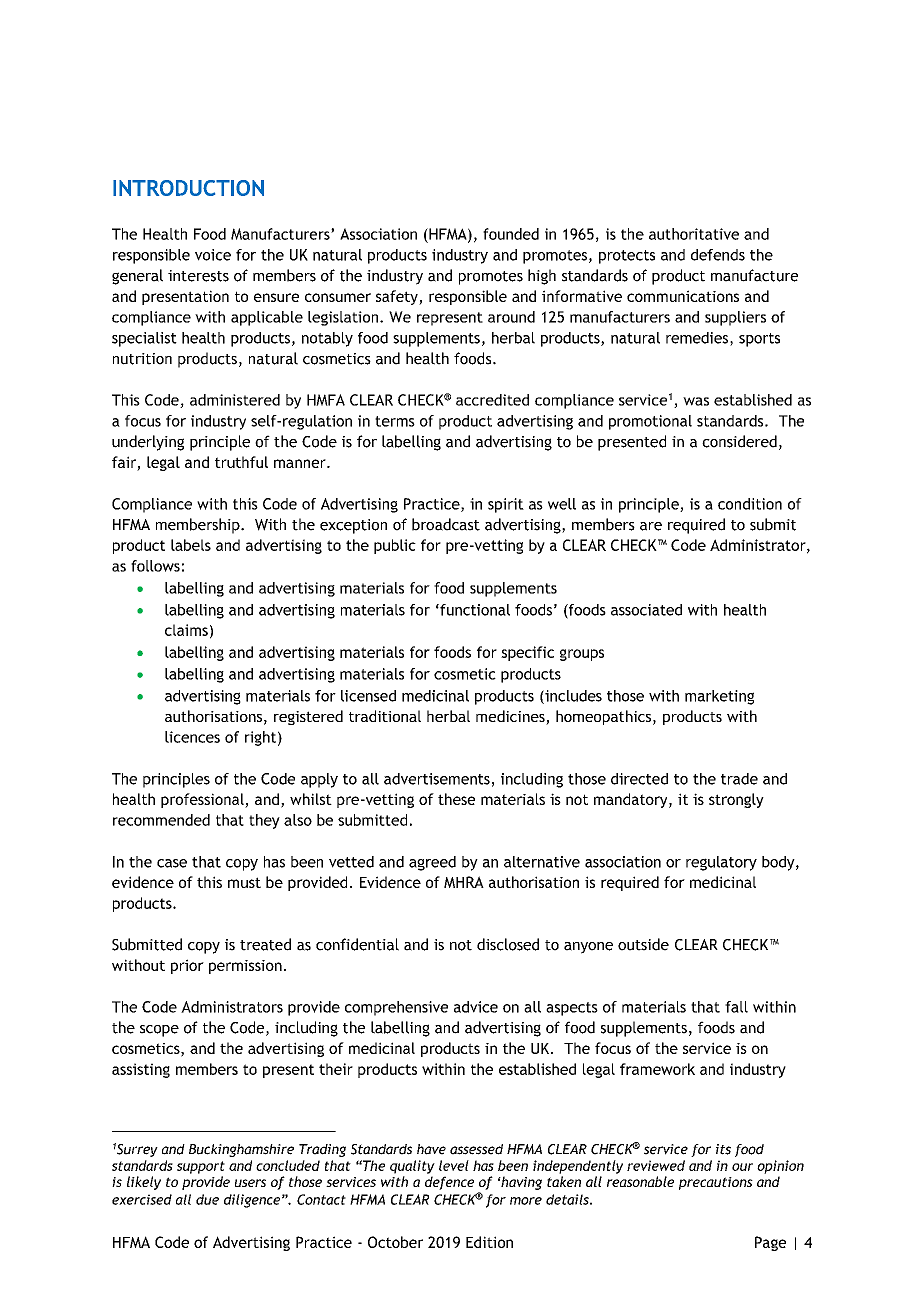  What do you see at coordinates (716, 1183) in the screenshot?
I see `precautions` at bounding box center [716, 1183].
